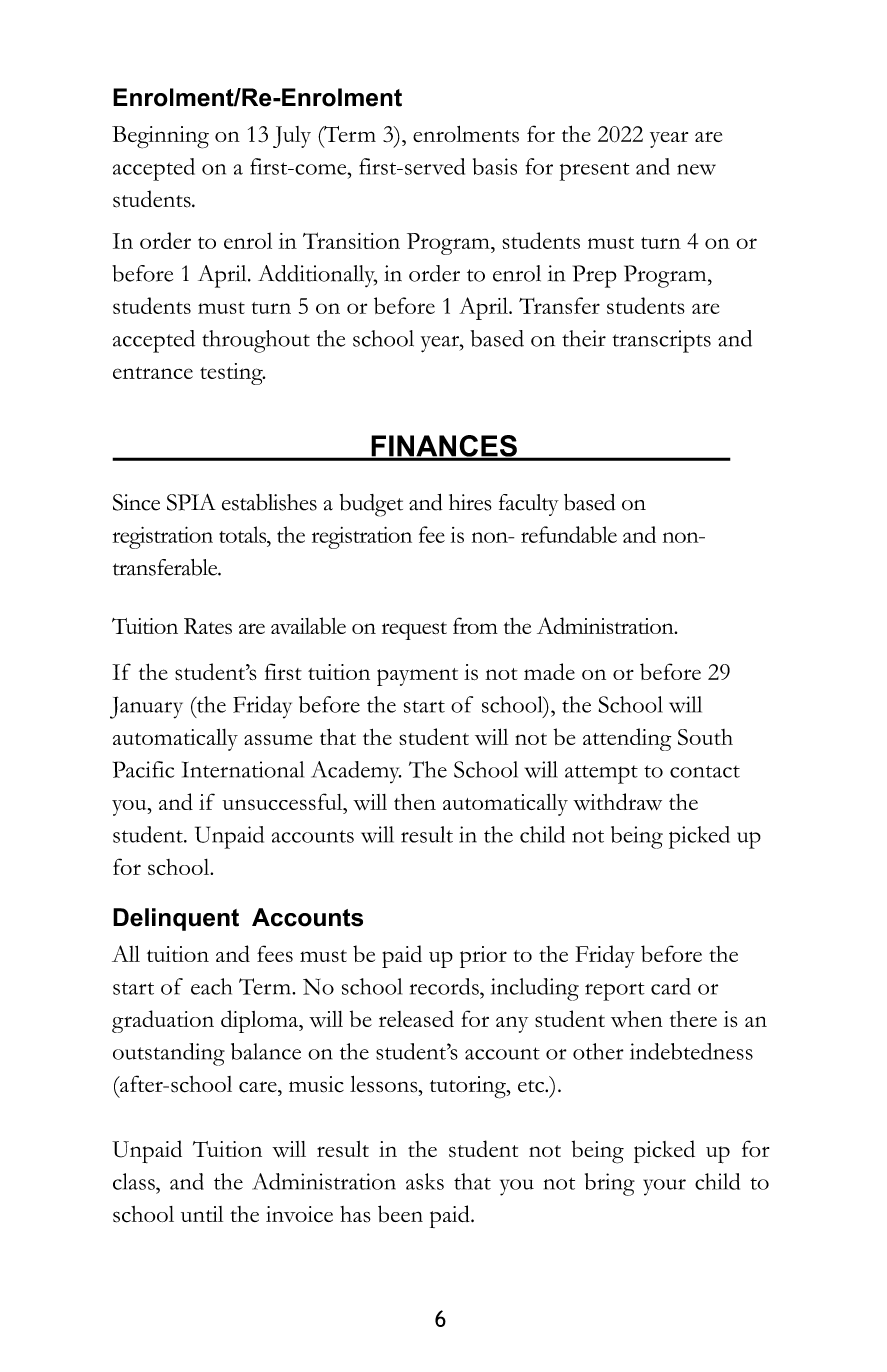 The width and height of the screenshot is (887, 1372). Describe the element at coordinates (160, 137) in the screenshot. I see `Beginning` at that location.
